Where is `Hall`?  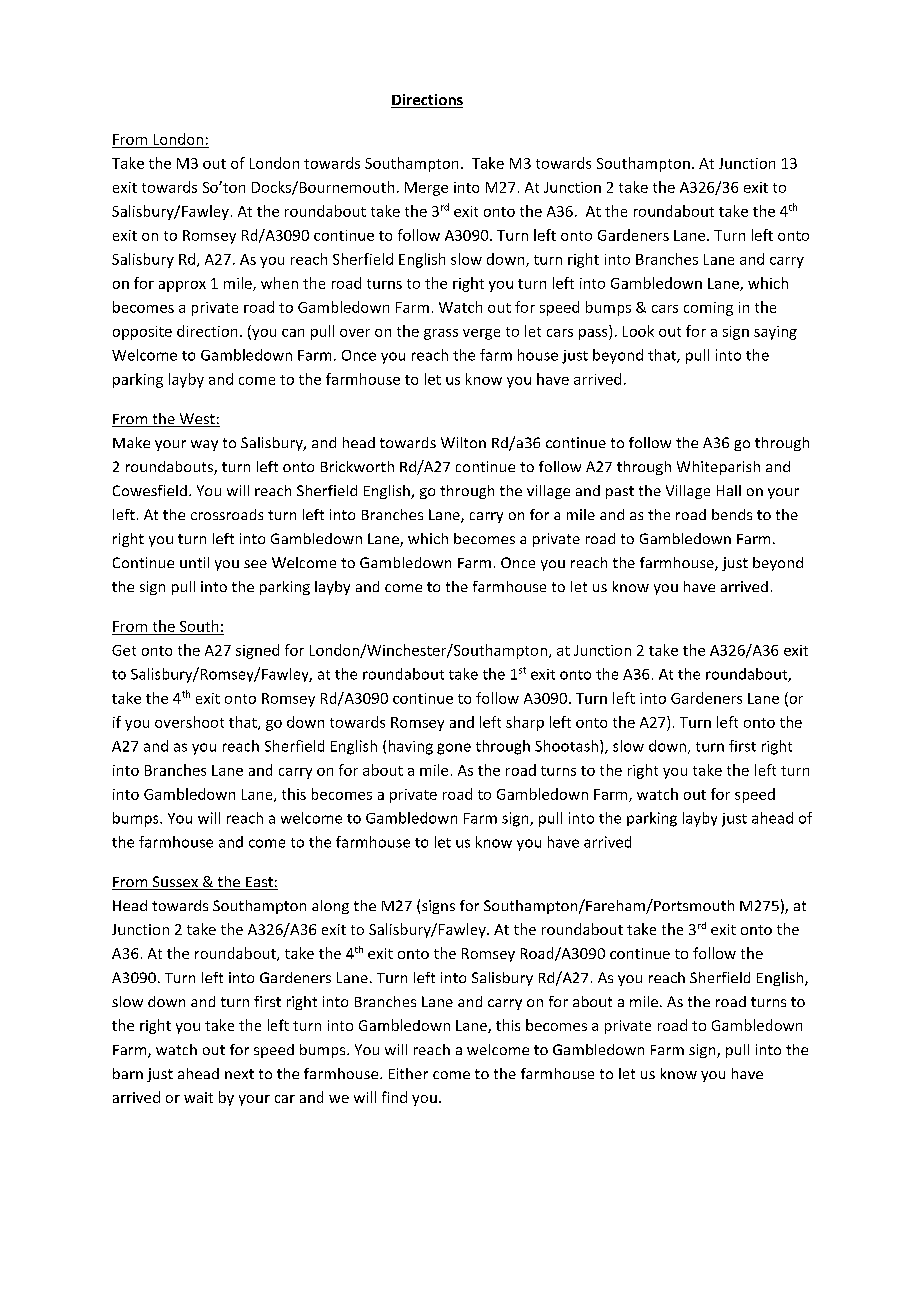
Hall is located at coordinates (729, 490).
